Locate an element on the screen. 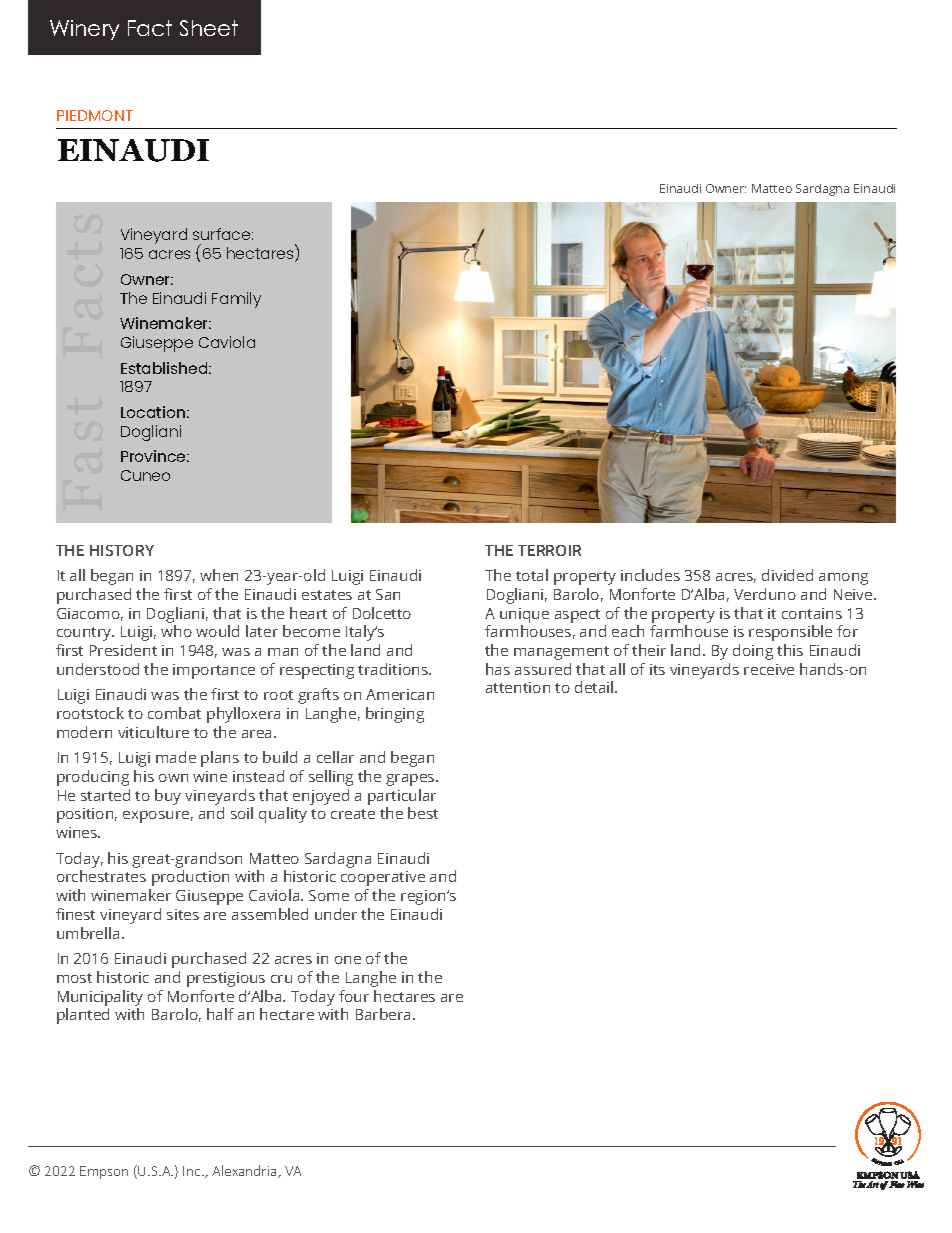 This screenshot has height=1233, width=952. PIEDMONT is located at coordinates (95, 115).
